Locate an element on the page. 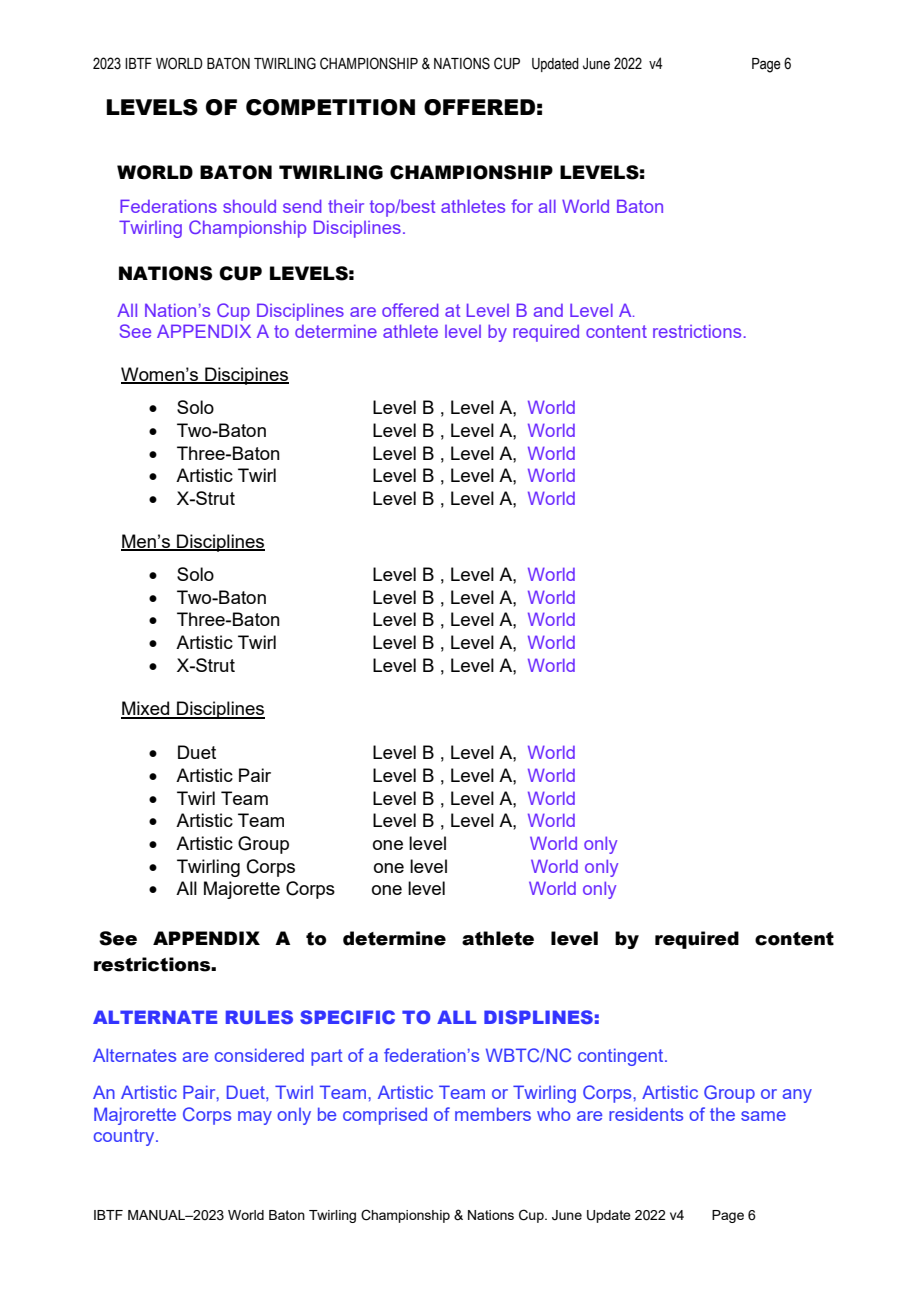  contingent is located at coordinates (622, 1057).
